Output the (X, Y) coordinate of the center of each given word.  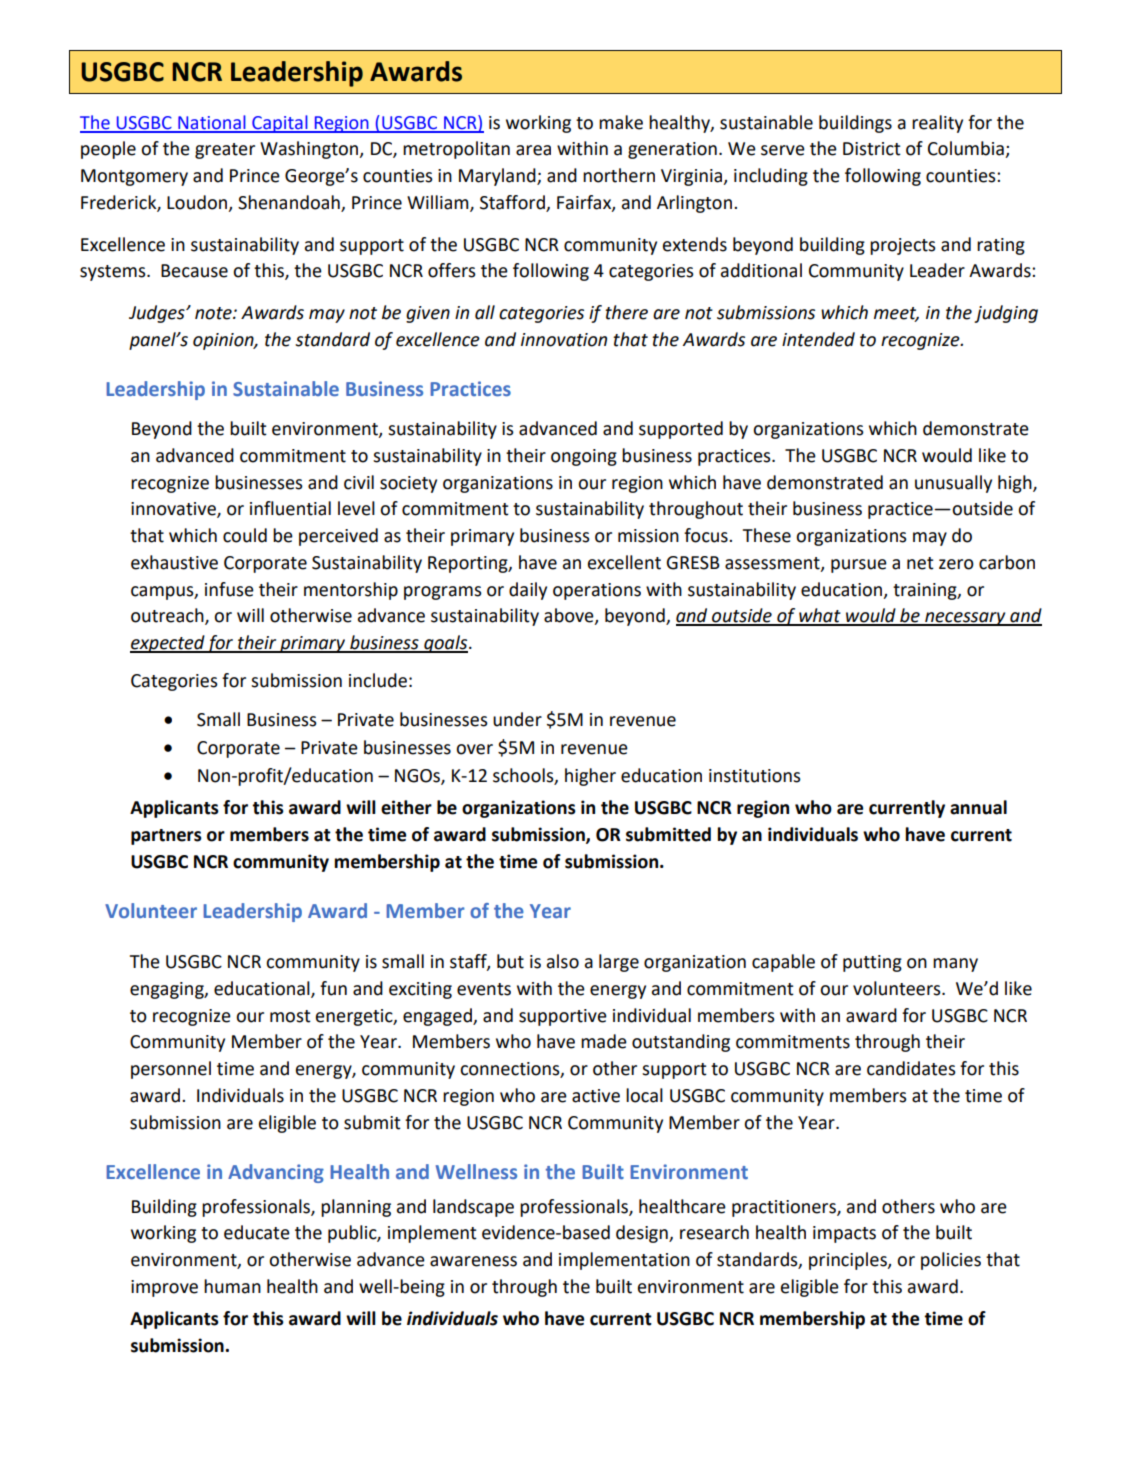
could (245, 535)
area (533, 150)
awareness (473, 1261)
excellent (624, 562)
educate (257, 1232)
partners (166, 837)
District (872, 149)
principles (849, 1261)
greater (225, 151)
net (920, 563)
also (563, 961)
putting (872, 963)
